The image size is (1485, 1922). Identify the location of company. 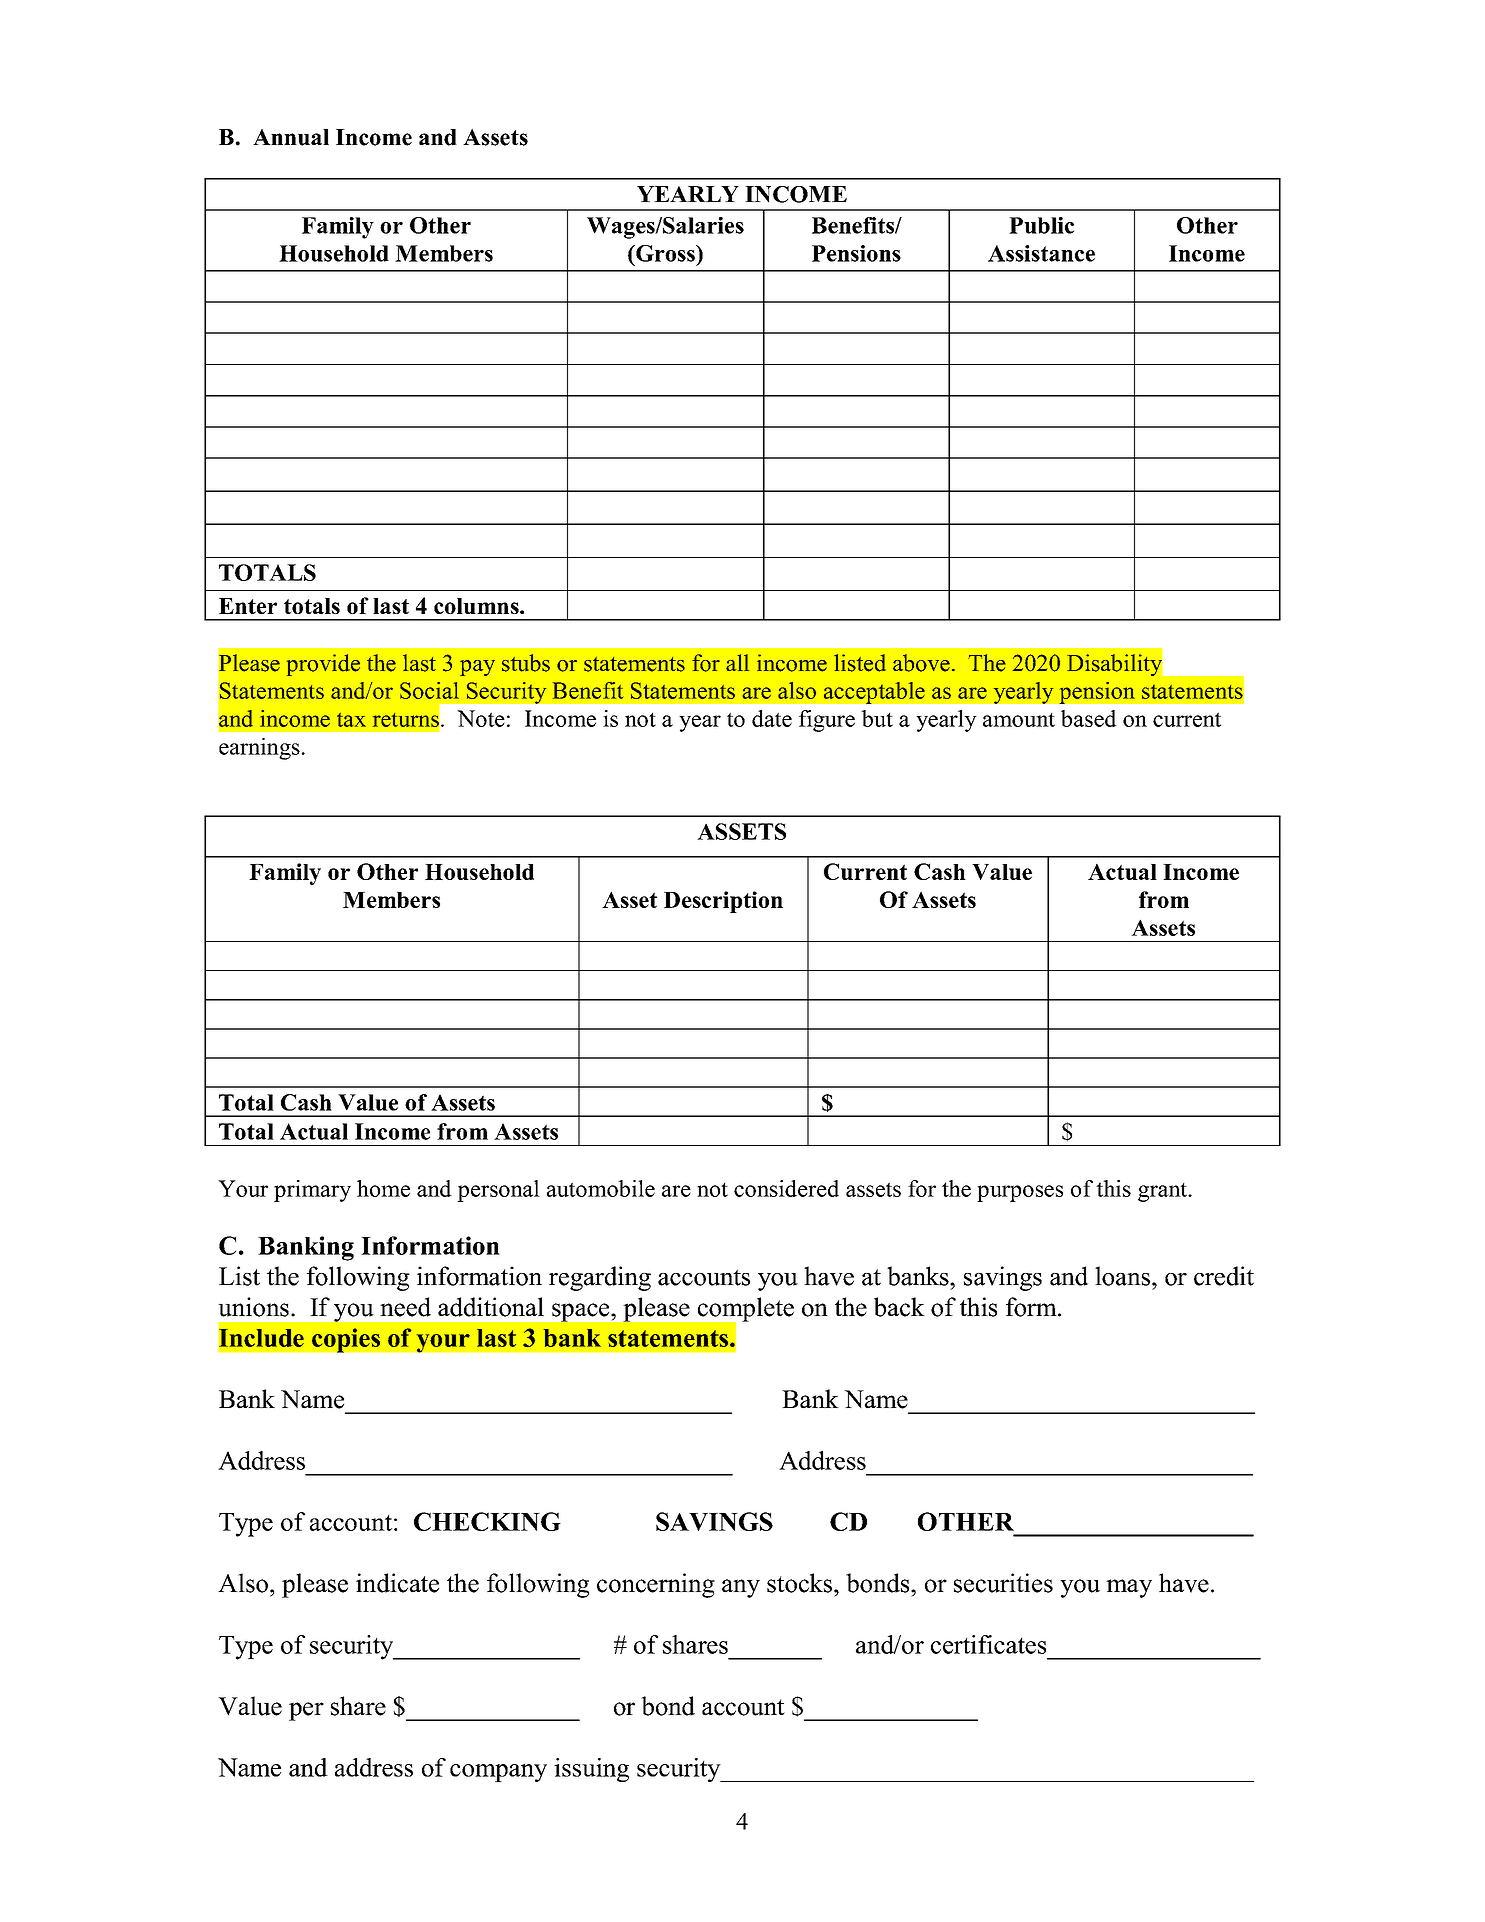
(498, 1773).
